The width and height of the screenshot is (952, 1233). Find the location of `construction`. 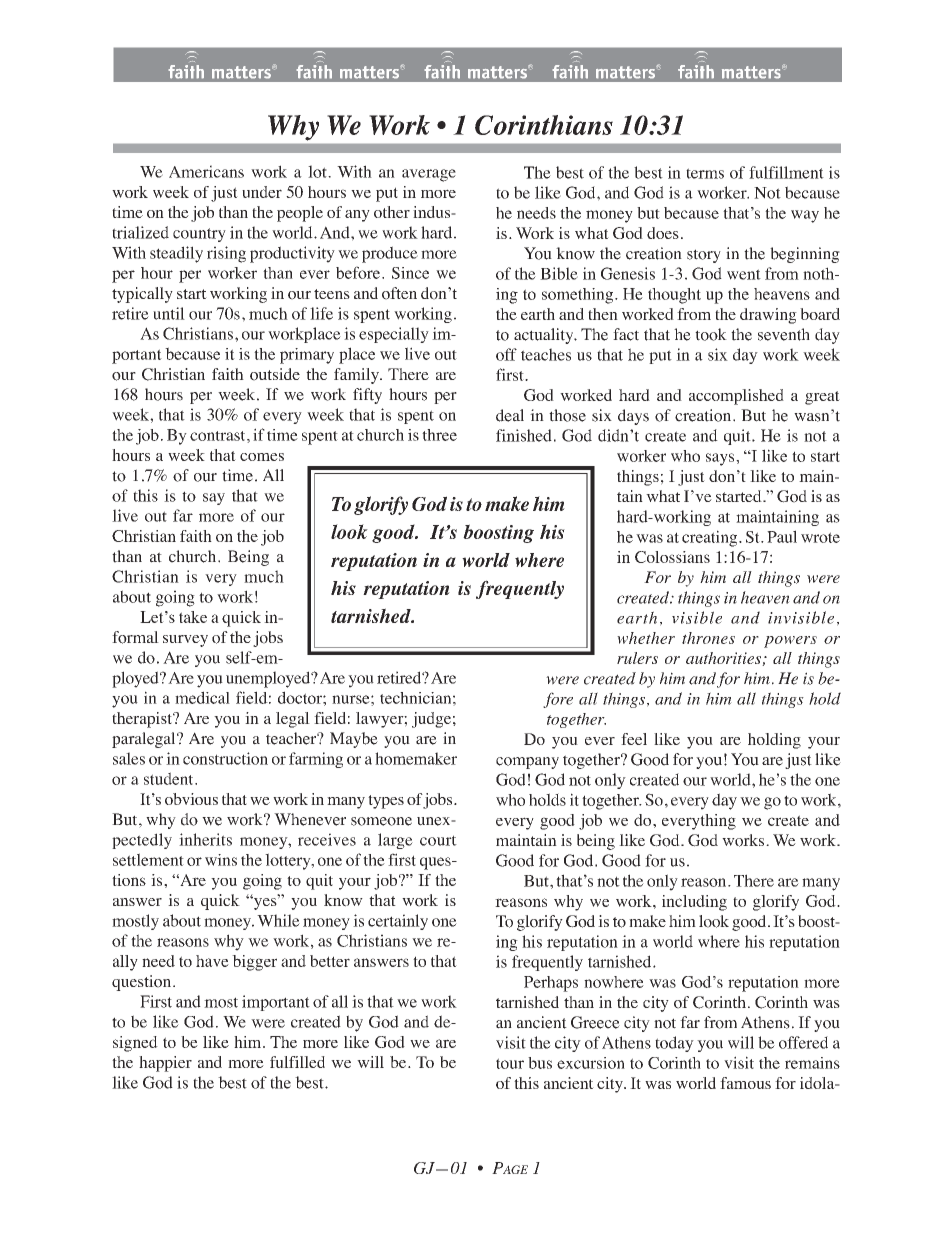

construction is located at coordinates (225, 758).
